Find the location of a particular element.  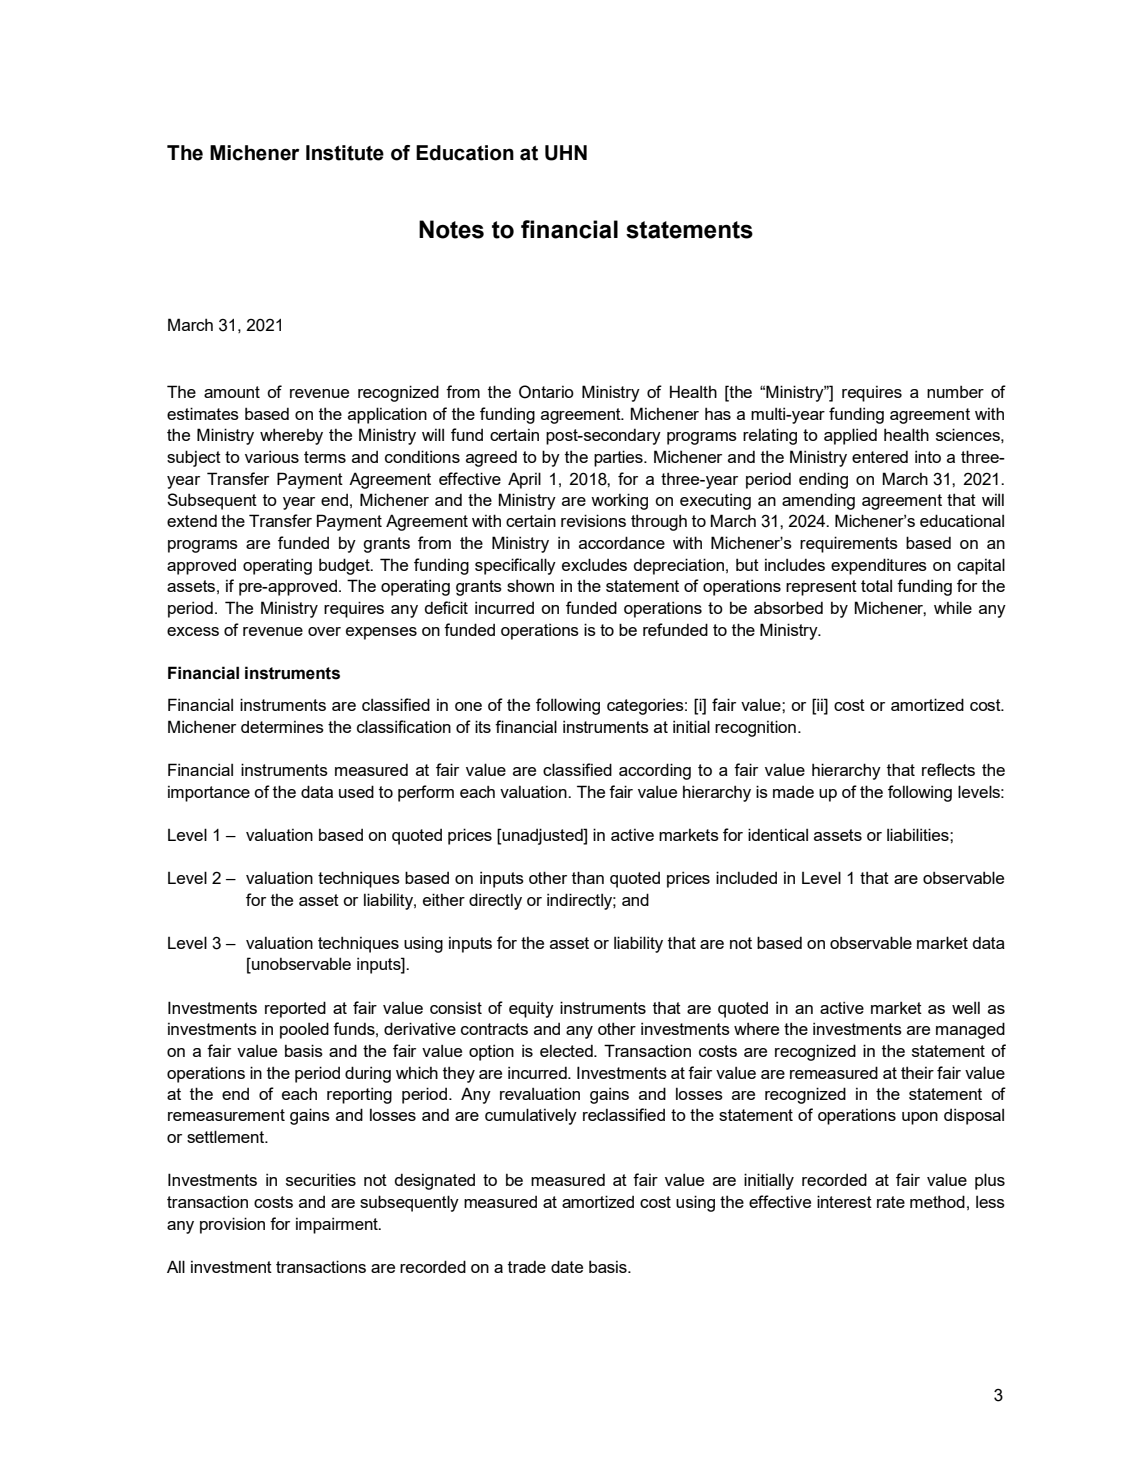

date is located at coordinates (567, 1266).
